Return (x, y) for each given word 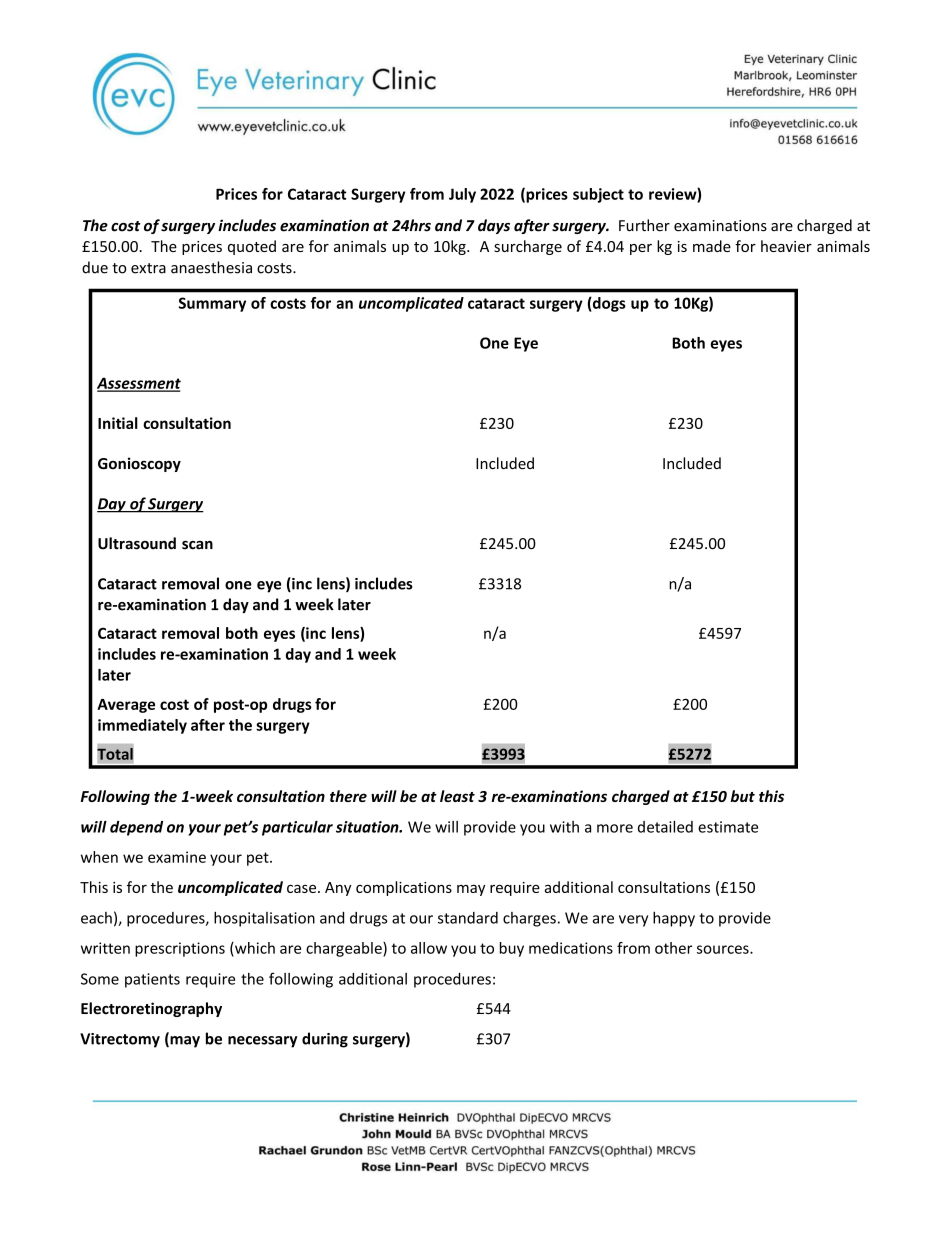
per (641, 249)
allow (429, 948)
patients (152, 980)
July (462, 195)
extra (148, 268)
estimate (728, 827)
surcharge (528, 247)
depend (136, 828)
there (348, 796)
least (457, 796)
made (712, 246)
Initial (118, 423)
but (743, 796)
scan (197, 545)
